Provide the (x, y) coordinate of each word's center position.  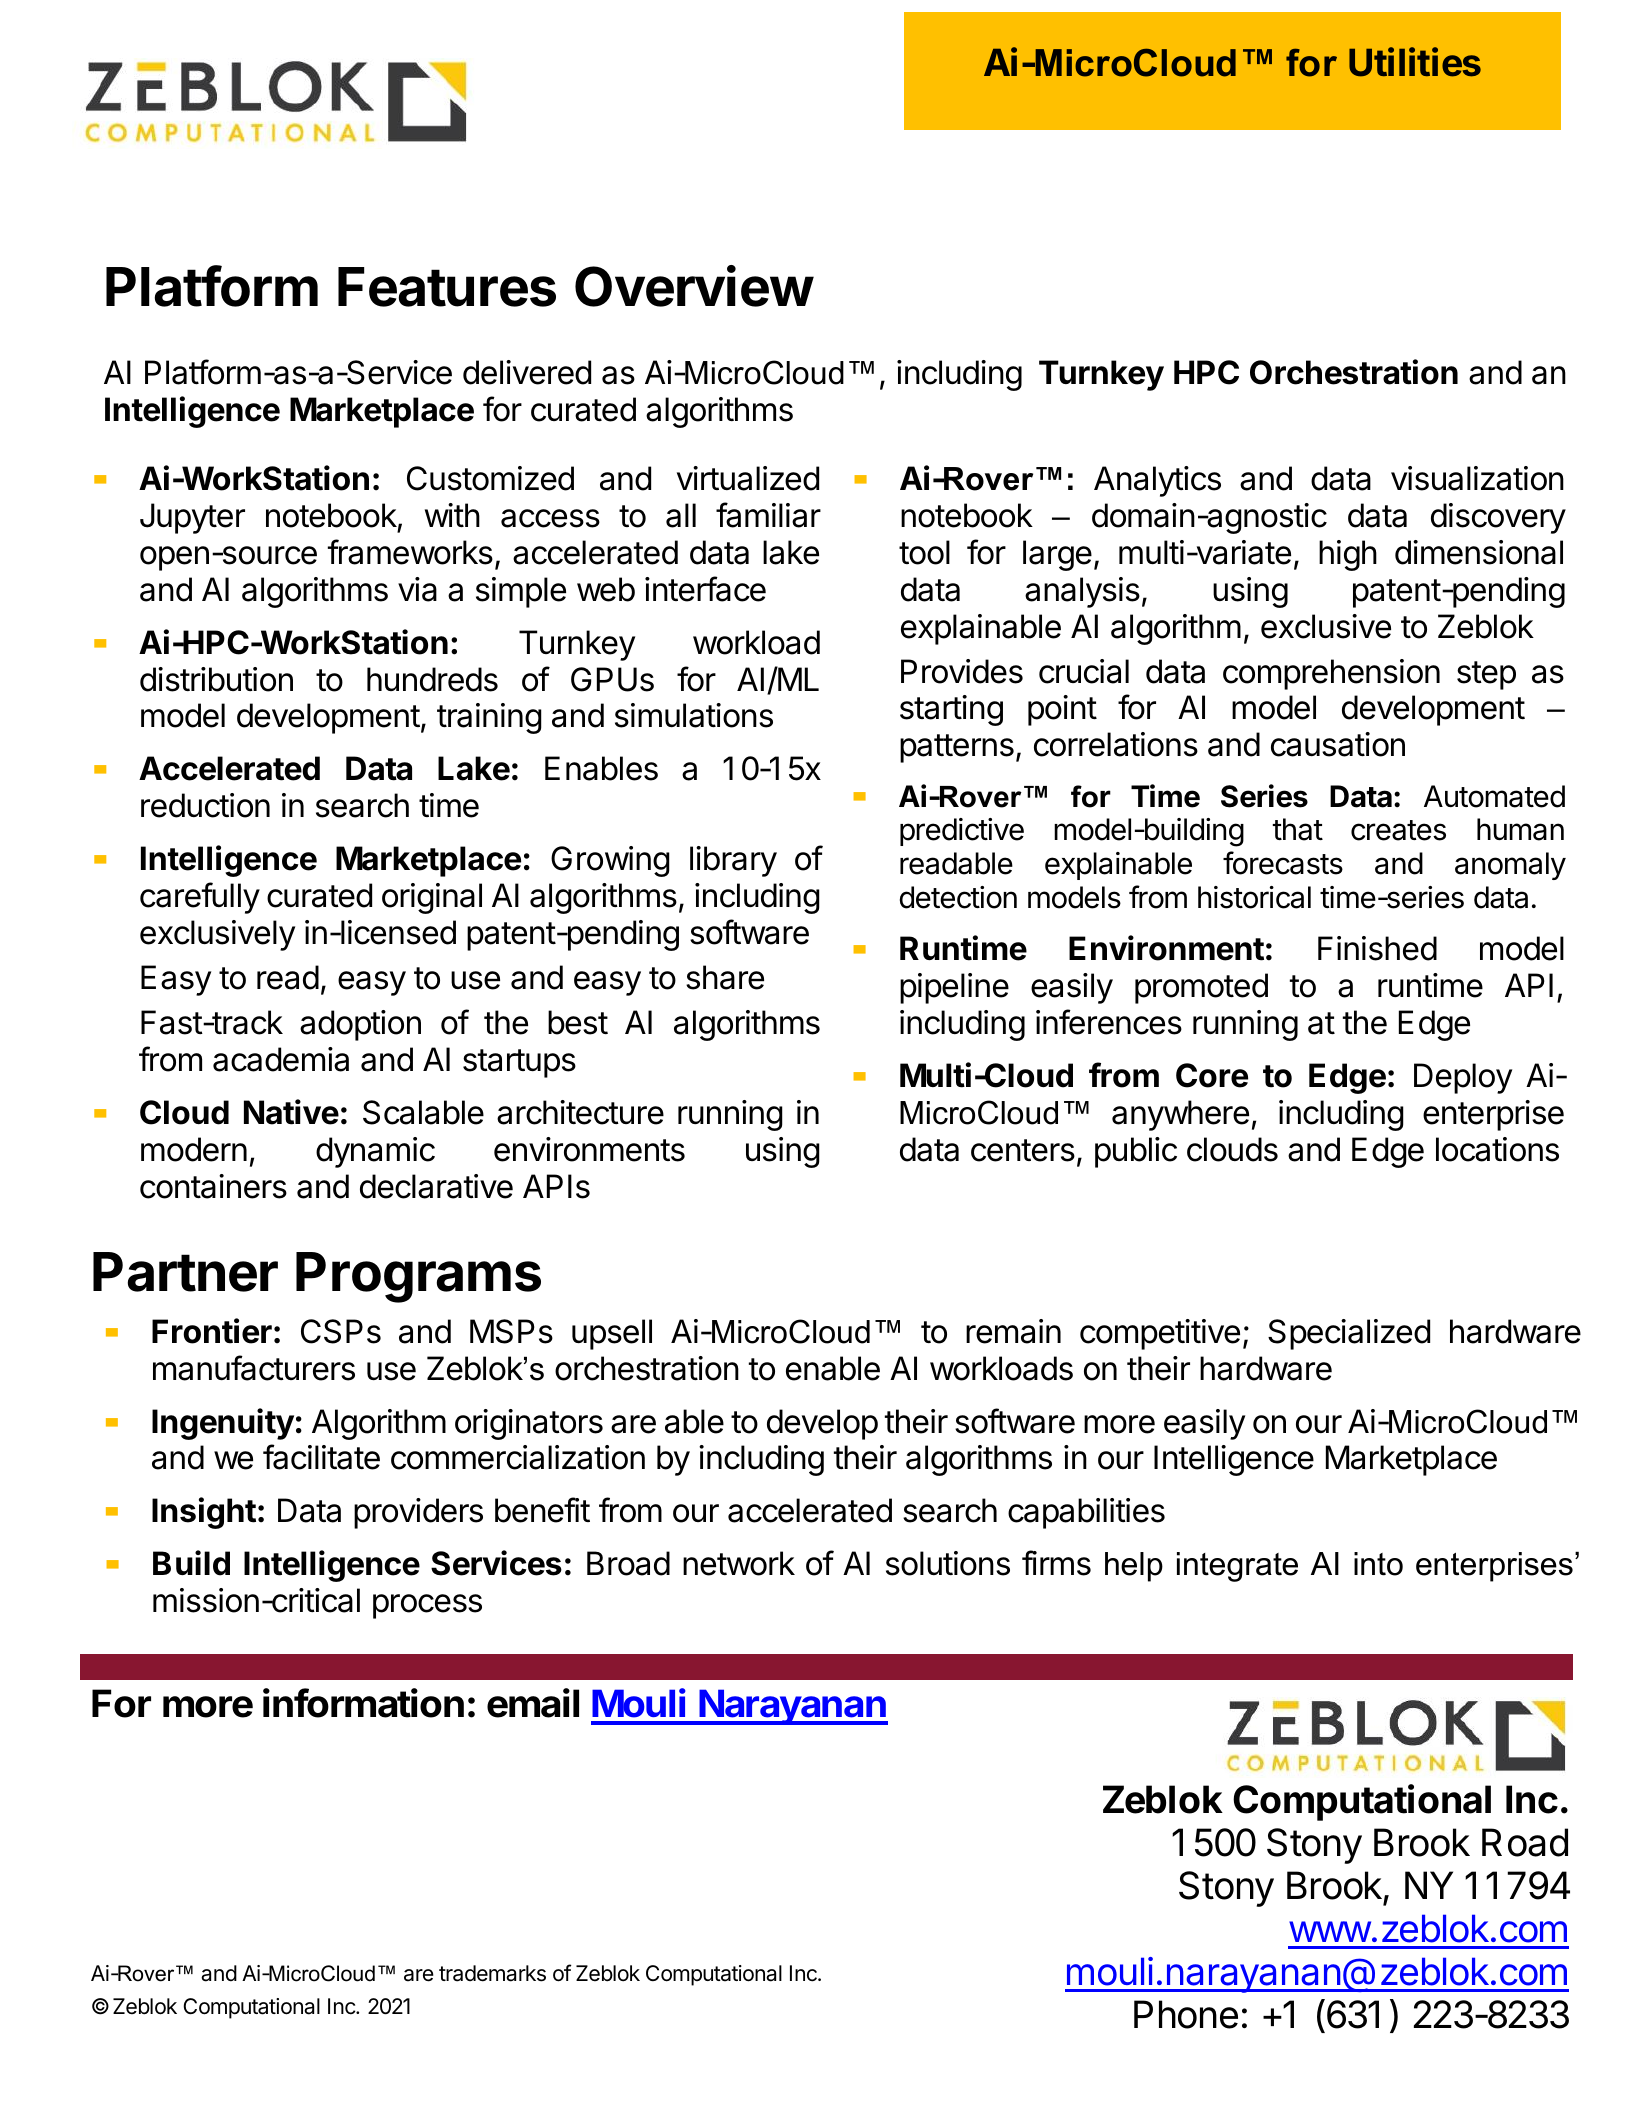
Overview (694, 286)
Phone (1186, 2014)
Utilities (1415, 62)
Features (447, 287)
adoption (360, 1025)
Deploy (1463, 1078)
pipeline (954, 988)
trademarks (492, 1973)
